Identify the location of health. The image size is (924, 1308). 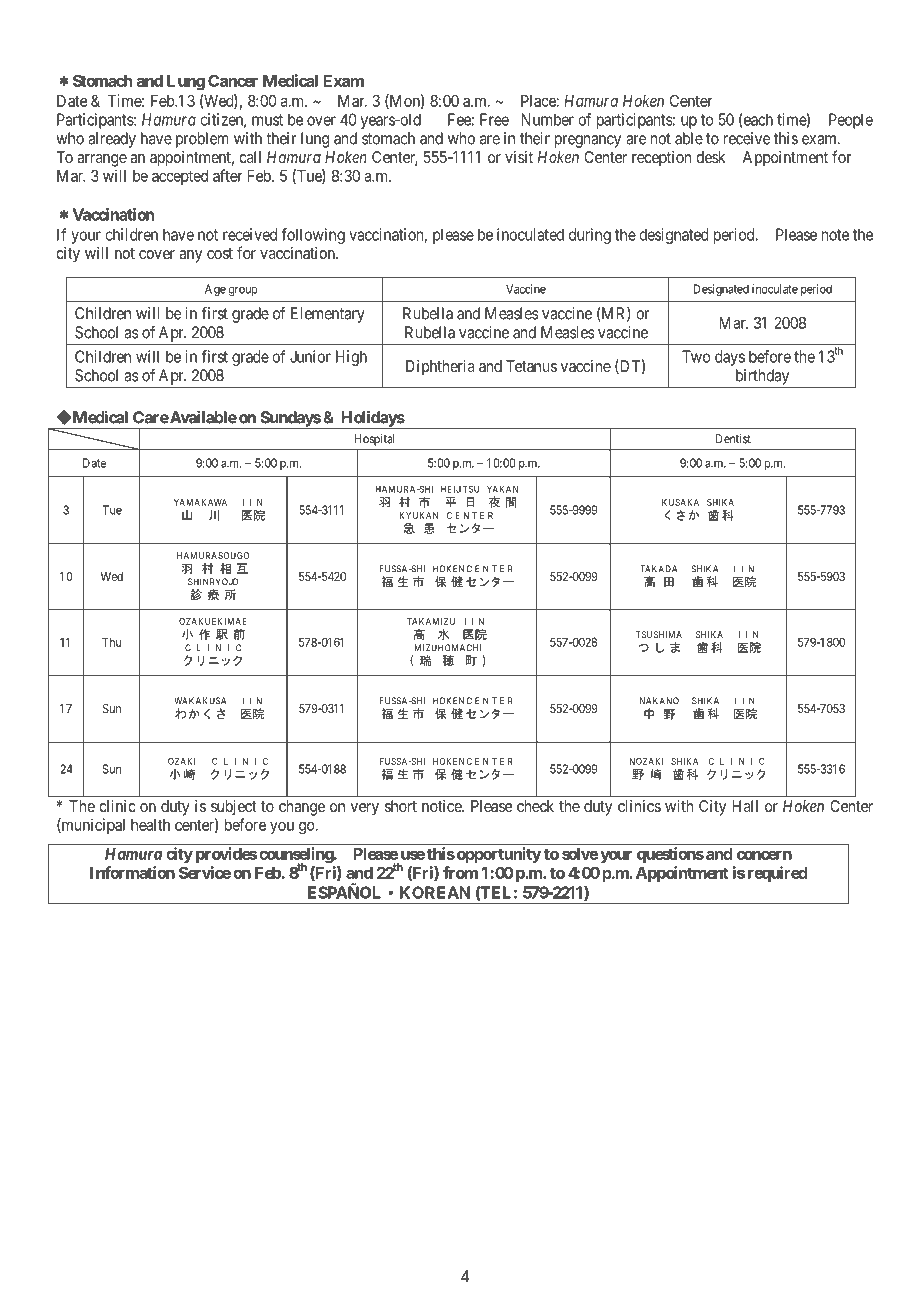
(150, 825).
